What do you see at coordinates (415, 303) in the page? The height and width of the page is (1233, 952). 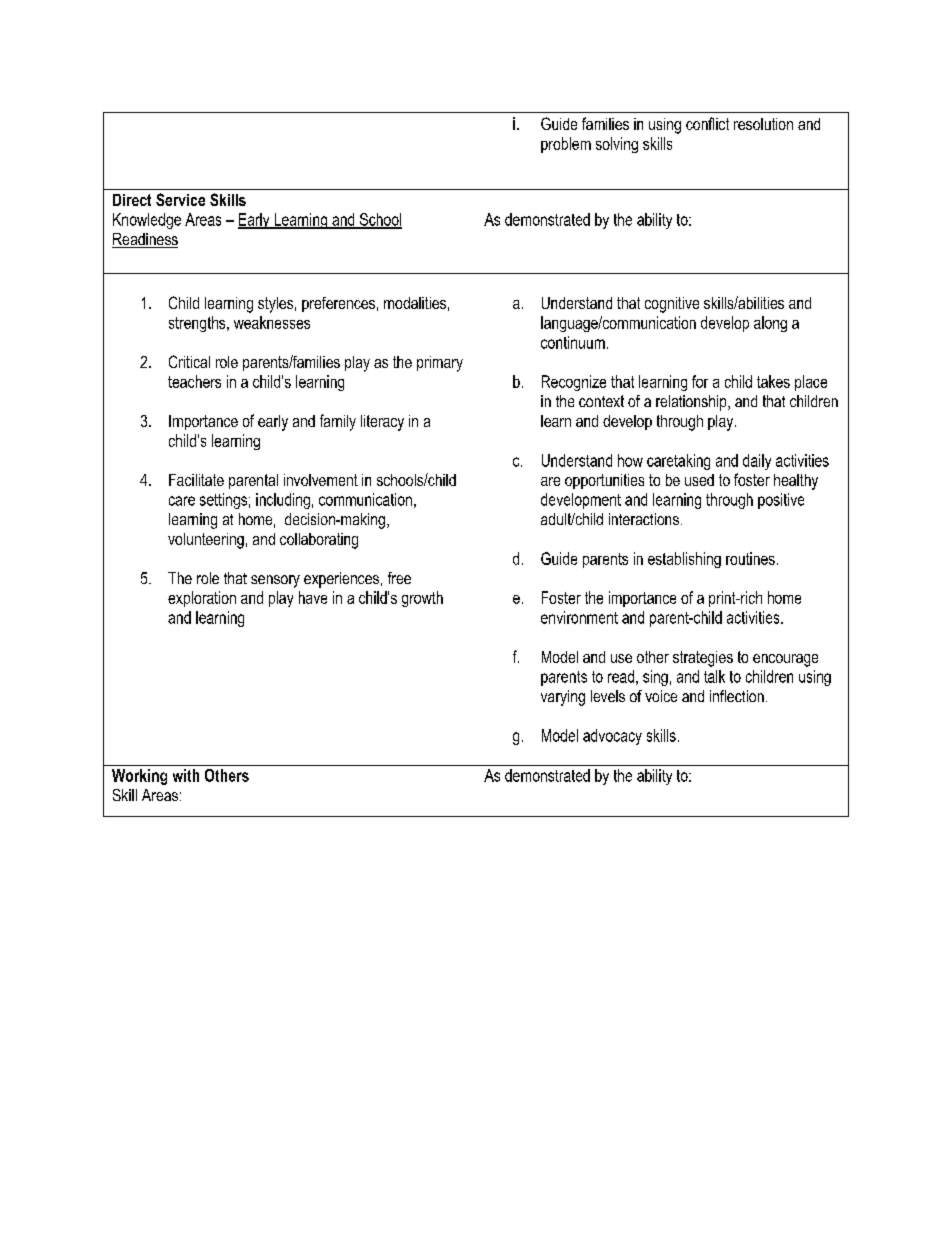 I see `modalities` at bounding box center [415, 303].
